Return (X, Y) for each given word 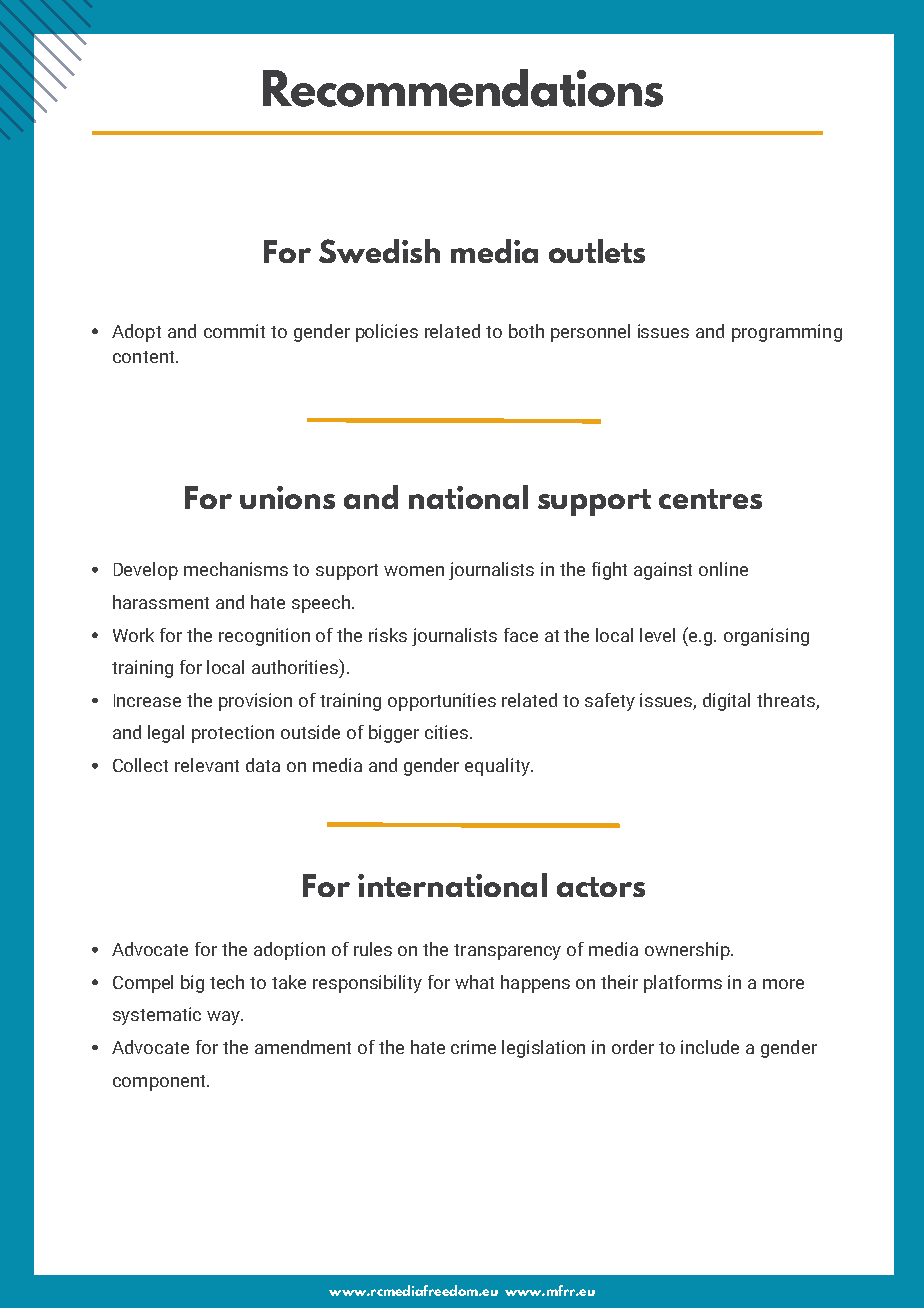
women (414, 571)
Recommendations (463, 88)
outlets (597, 251)
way (225, 1018)
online (723, 569)
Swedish (379, 251)
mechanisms (236, 569)
